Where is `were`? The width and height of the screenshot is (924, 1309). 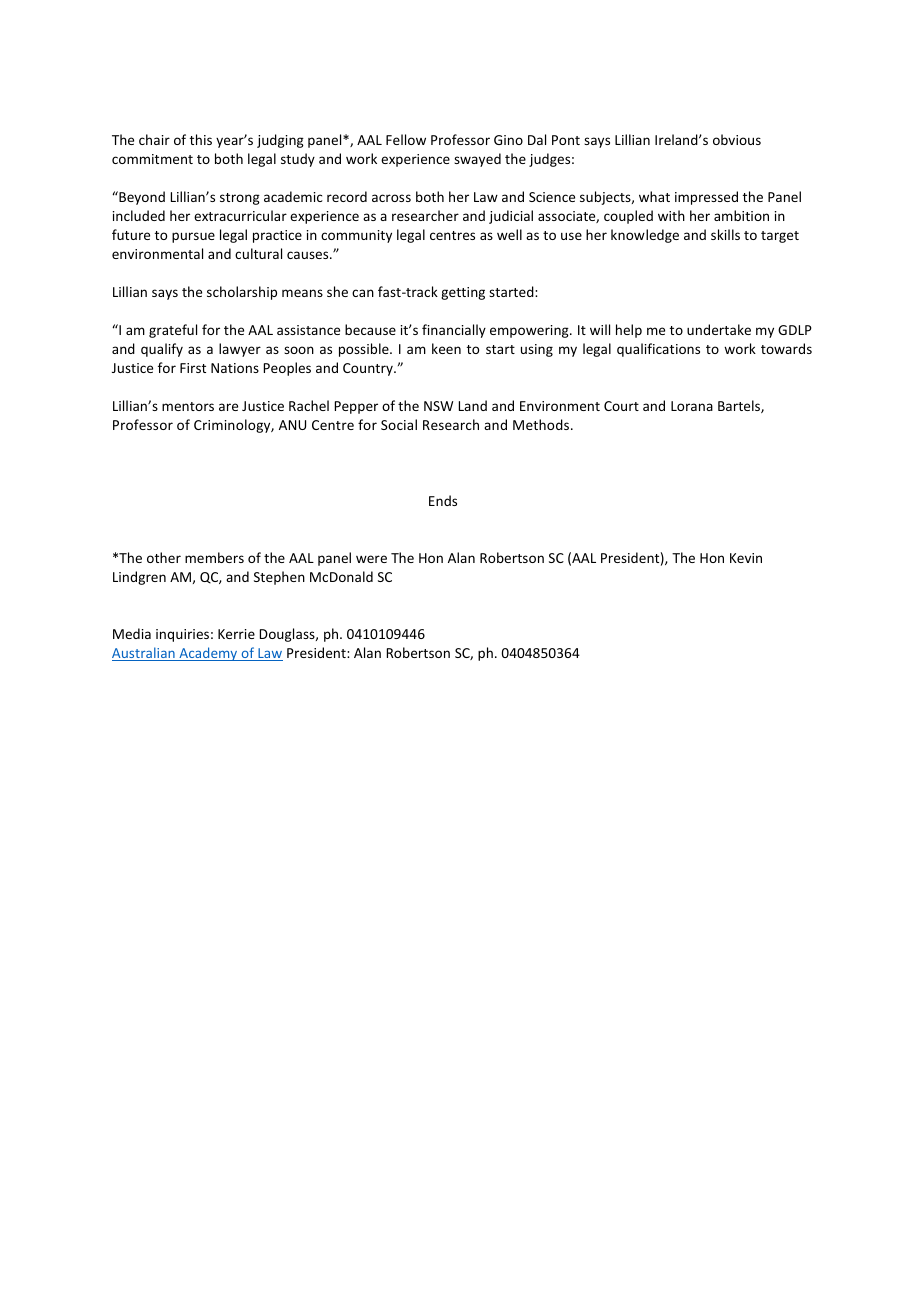
were is located at coordinates (371, 559).
